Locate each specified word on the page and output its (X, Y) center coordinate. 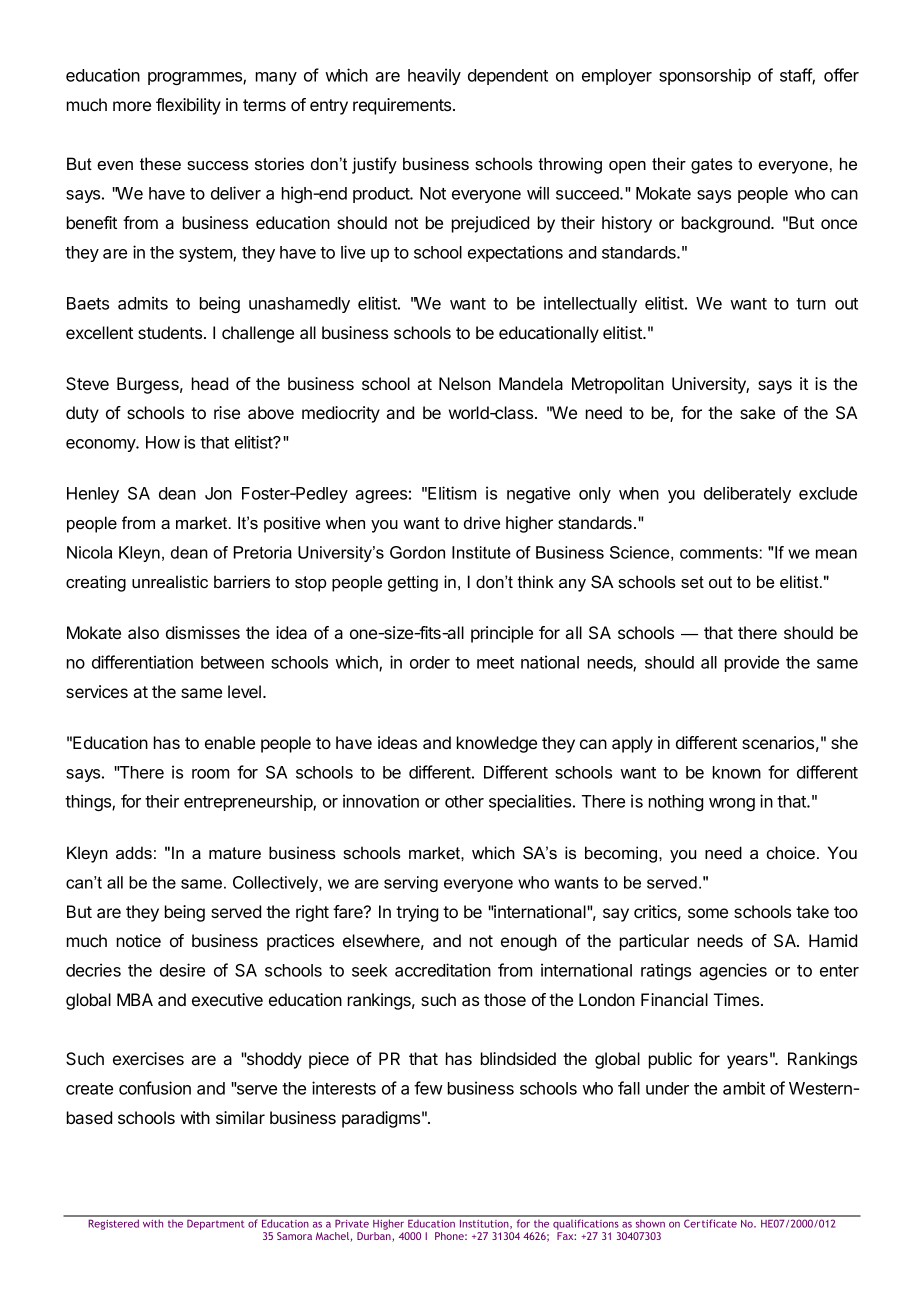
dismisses (203, 632)
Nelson (465, 383)
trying (417, 913)
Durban (375, 1237)
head (210, 383)
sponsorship (705, 76)
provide (752, 663)
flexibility (188, 106)
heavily (434, 76)
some (708, 913)
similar (240, 1117)
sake (757, 412)
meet (495, 663)
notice (139, 940)
